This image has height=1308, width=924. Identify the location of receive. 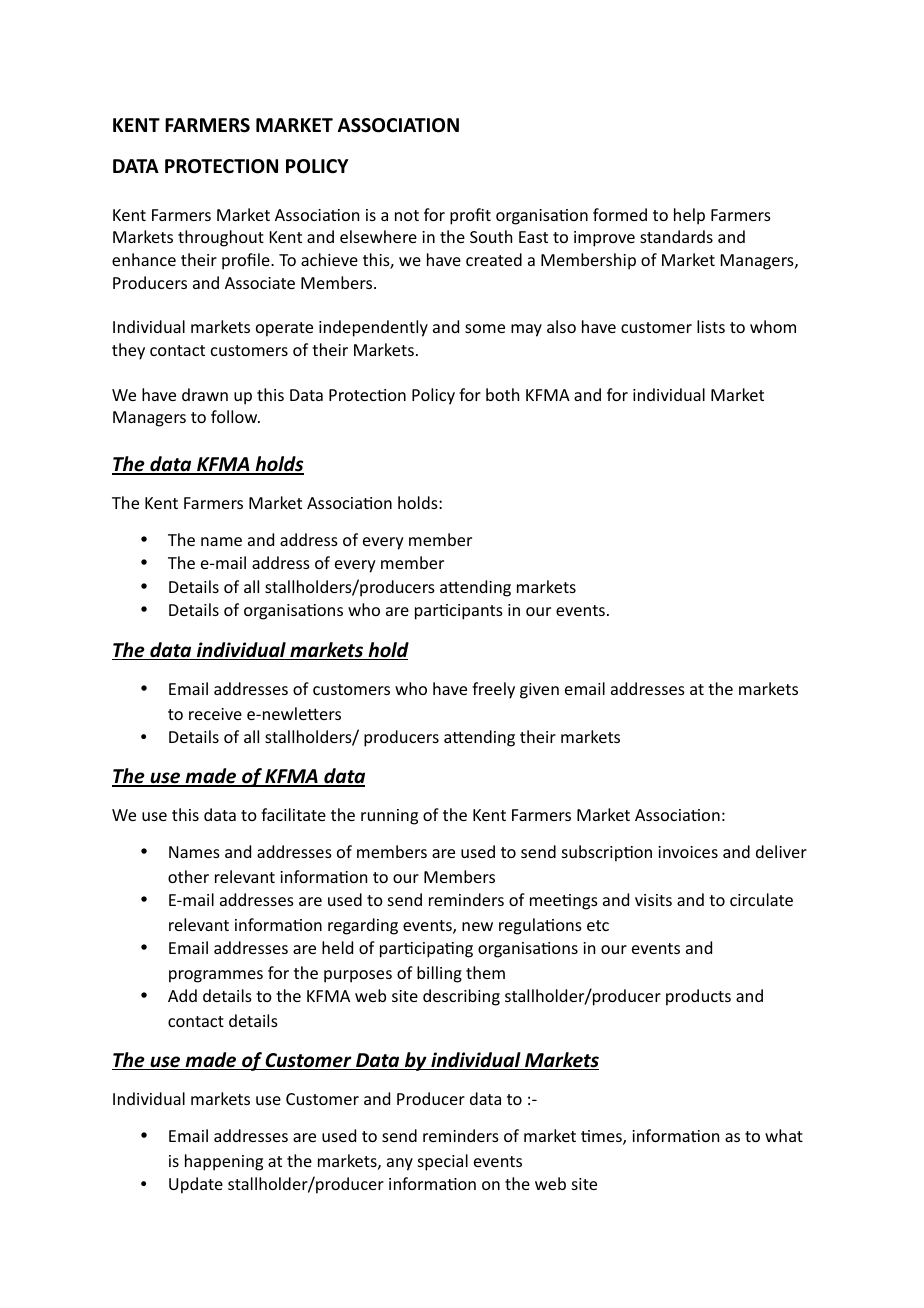
(215, 714).
